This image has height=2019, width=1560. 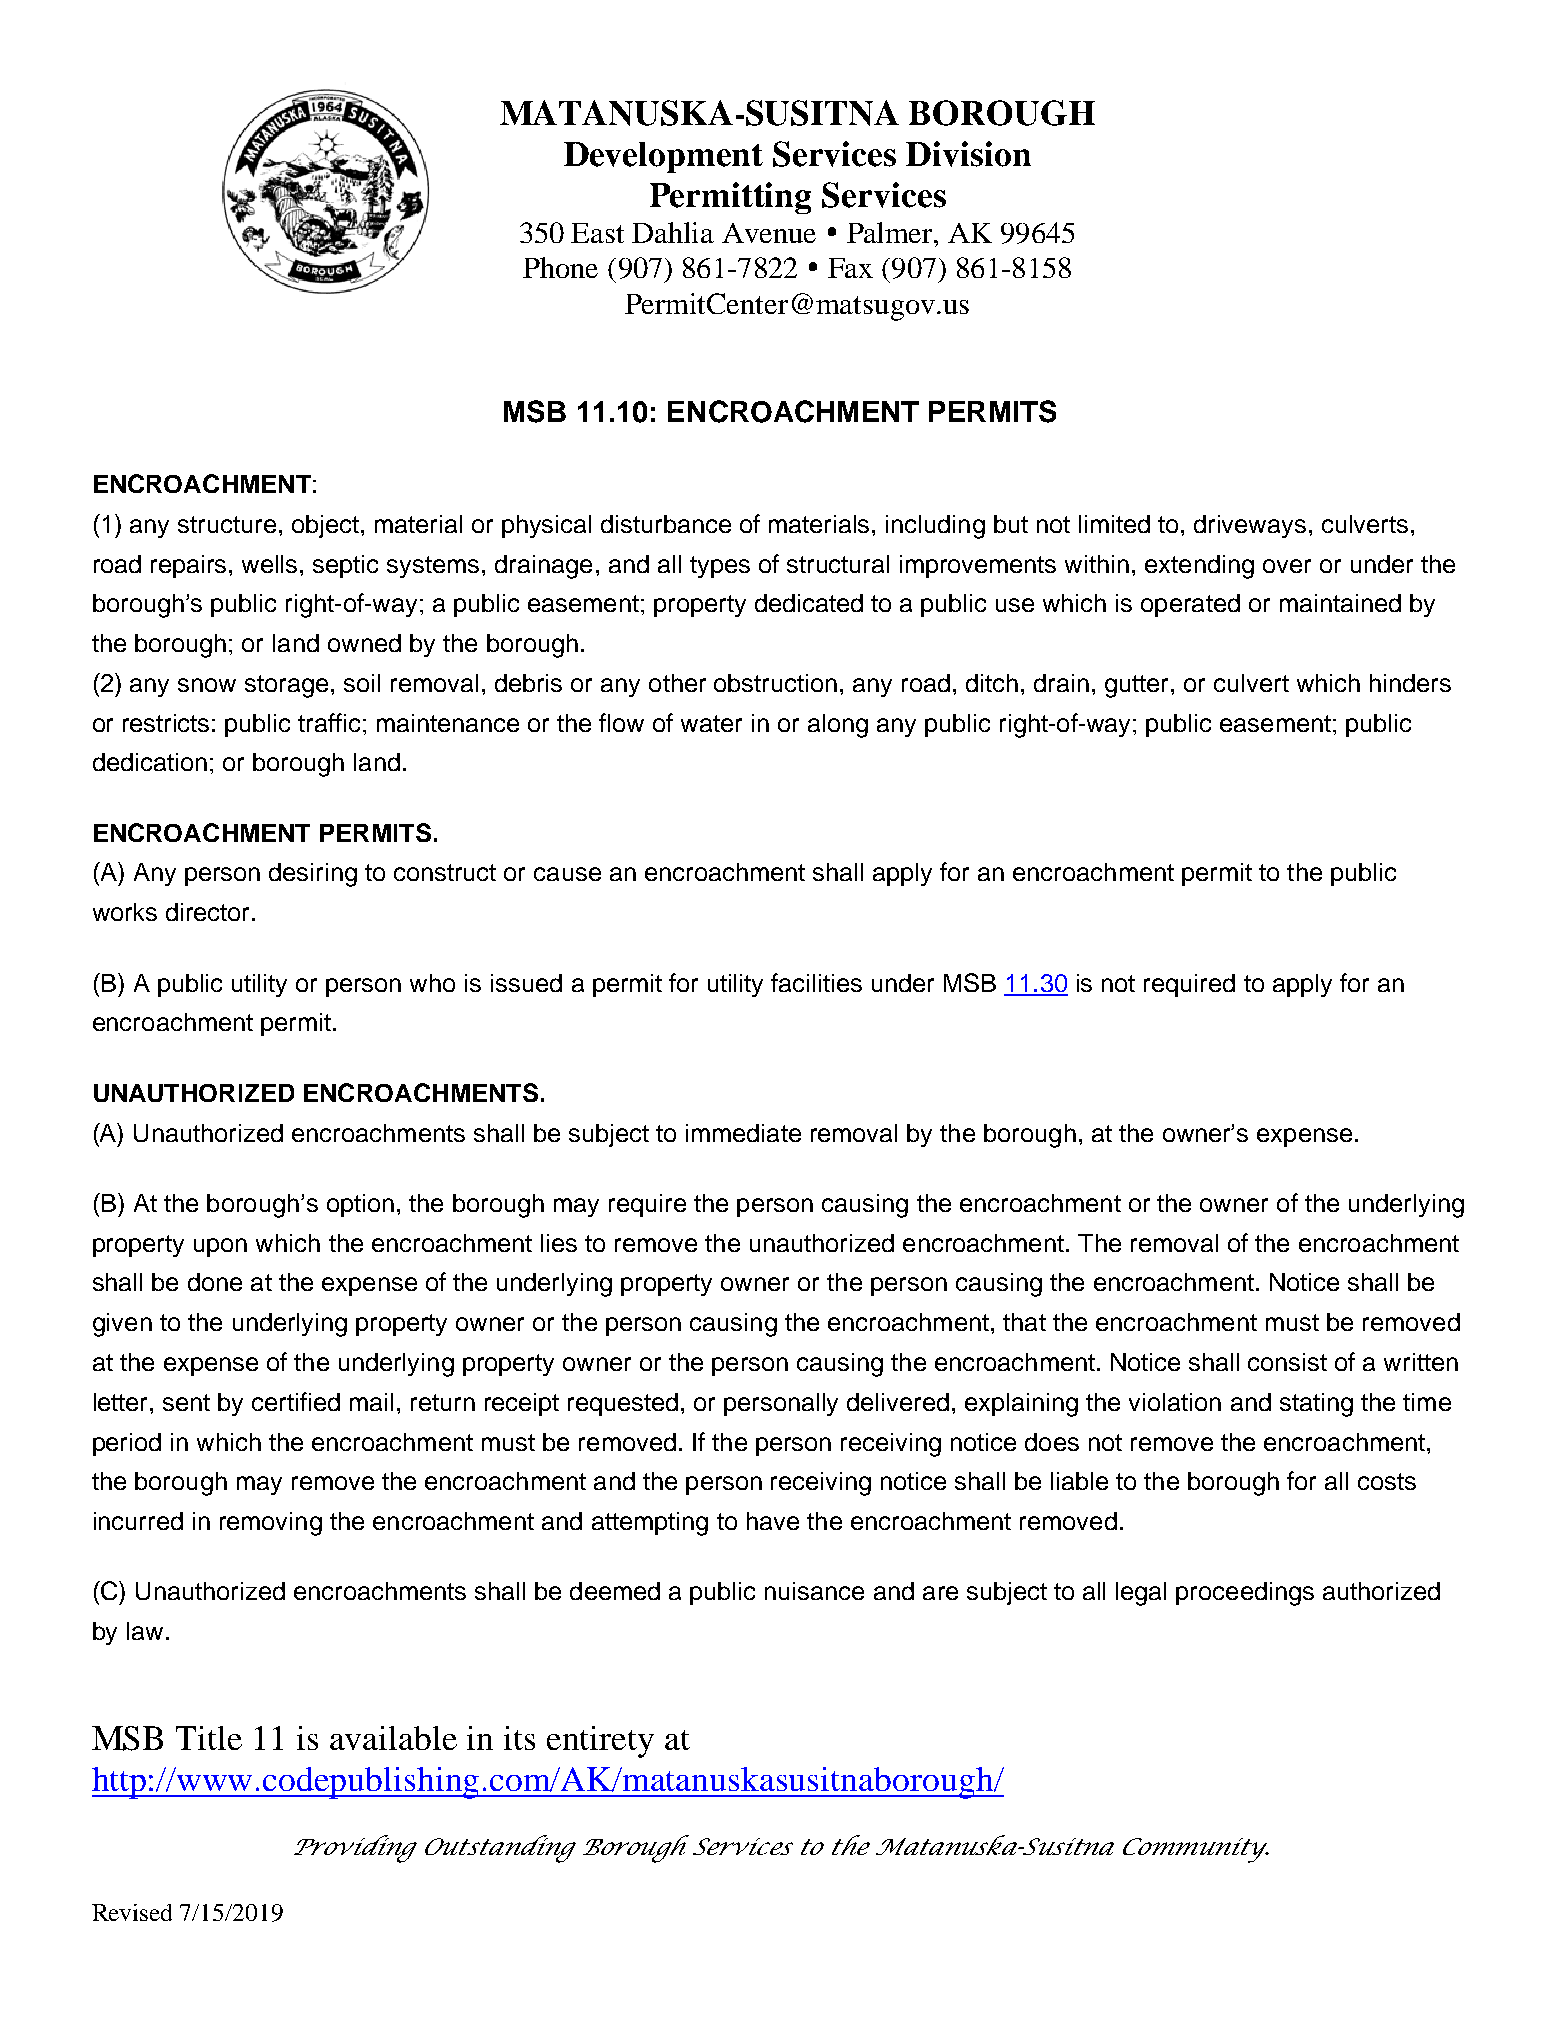 What do you see at coordinates (1138, 686) in the image?
I see `gutter` at bounding box center [1138, 686].
